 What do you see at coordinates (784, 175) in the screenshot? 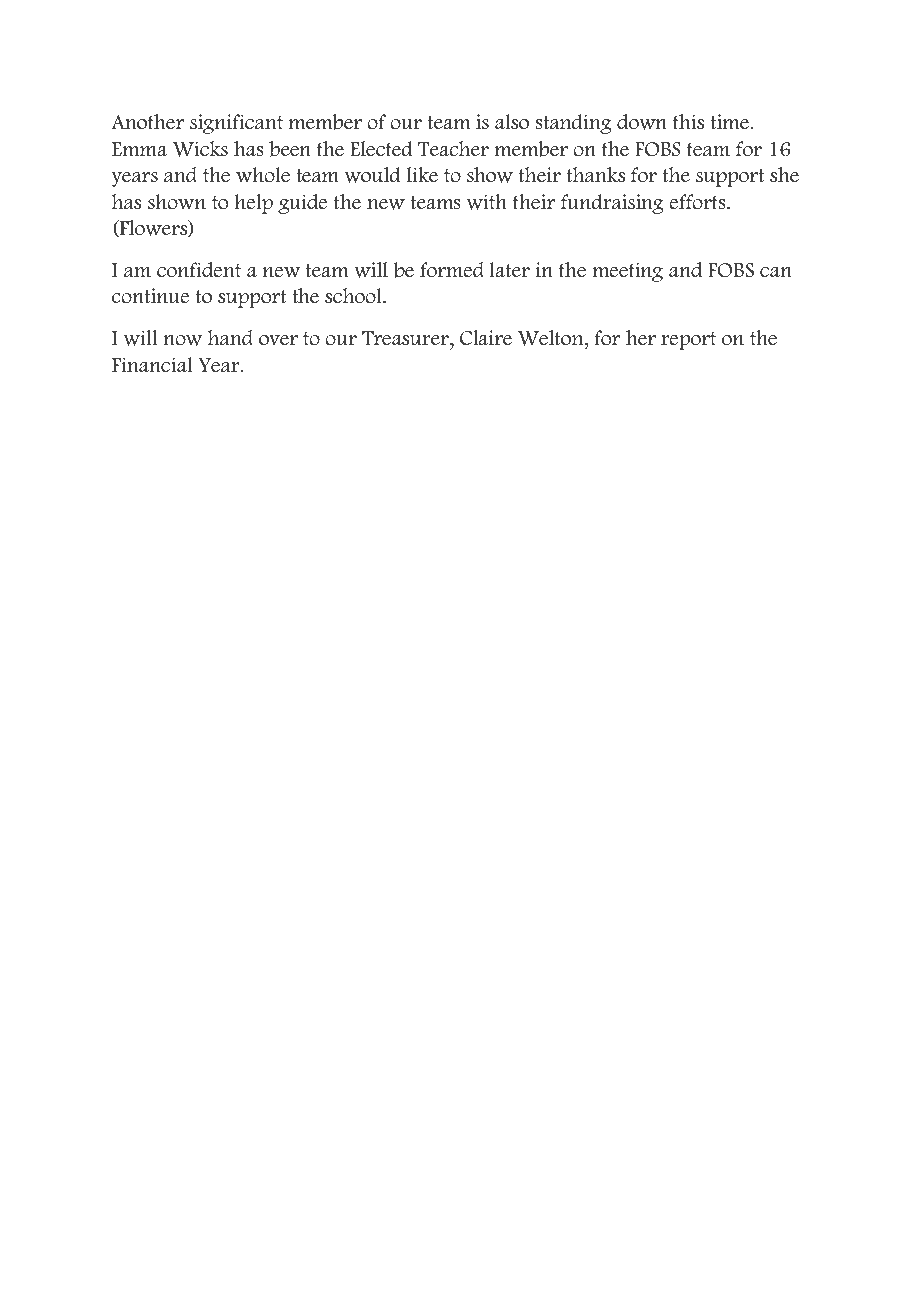
I see `she` at bounding box center [784, 175].
